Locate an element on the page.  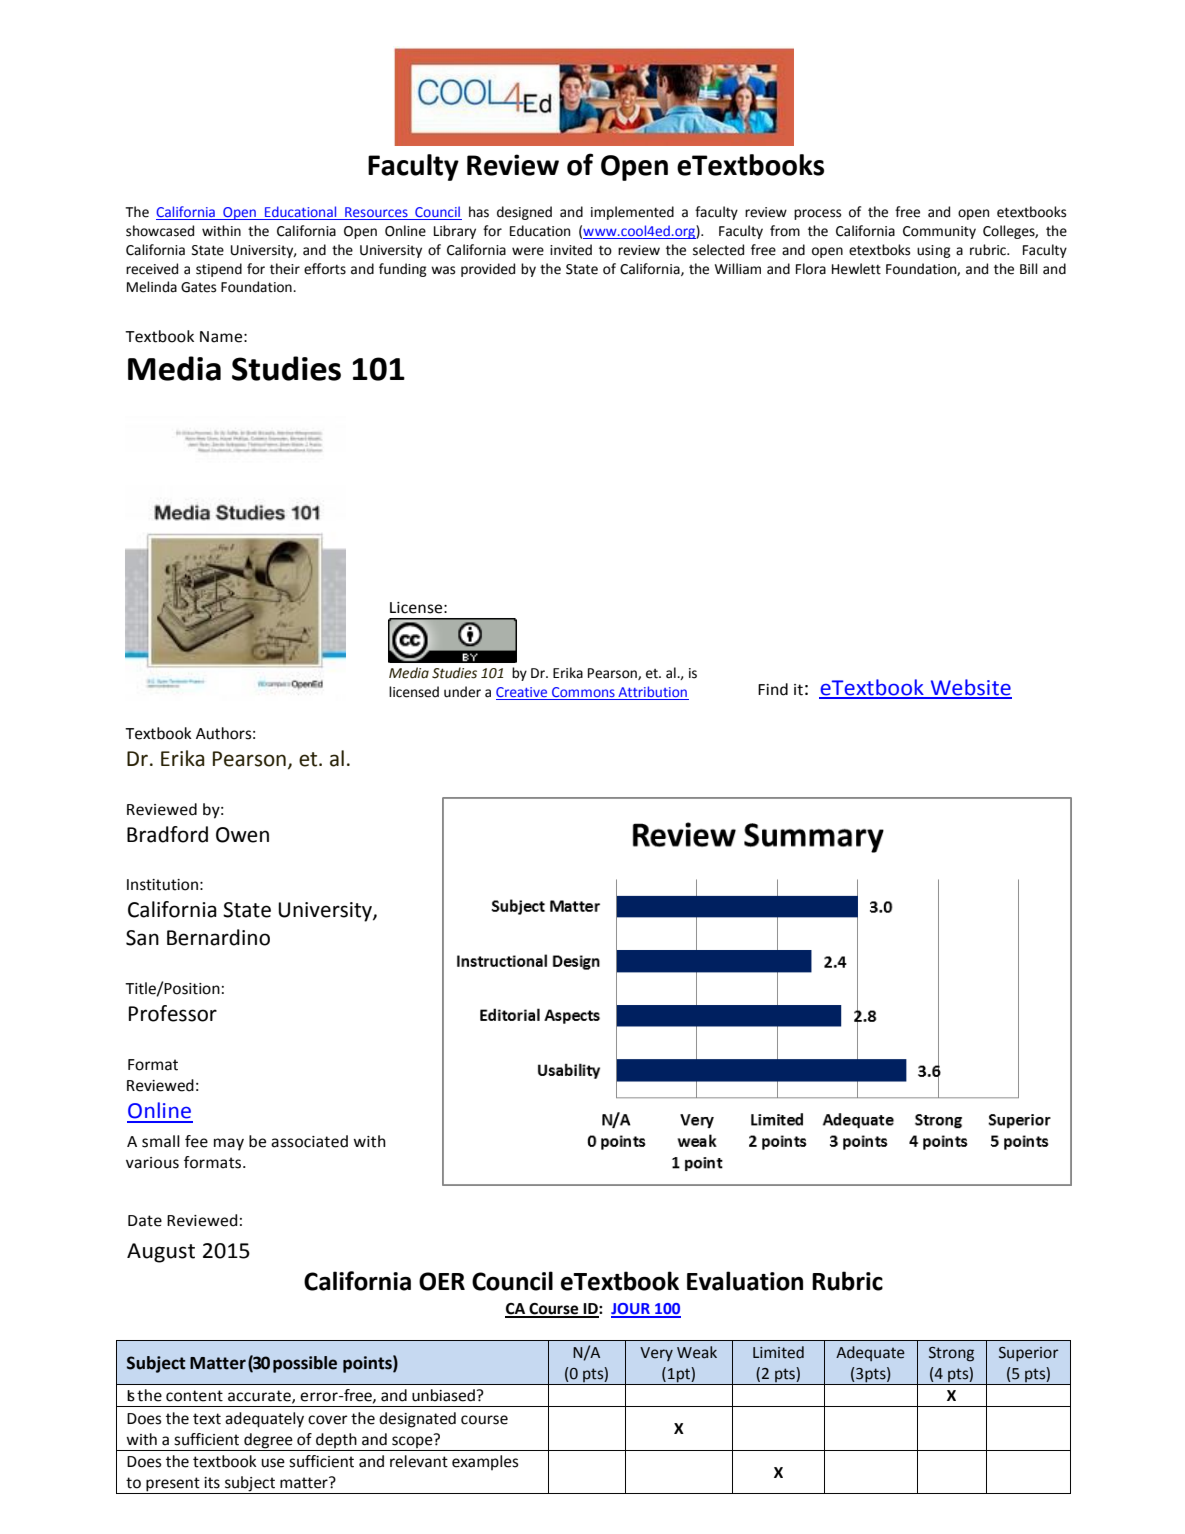
Attribution is located at coordinates (652, 691).
